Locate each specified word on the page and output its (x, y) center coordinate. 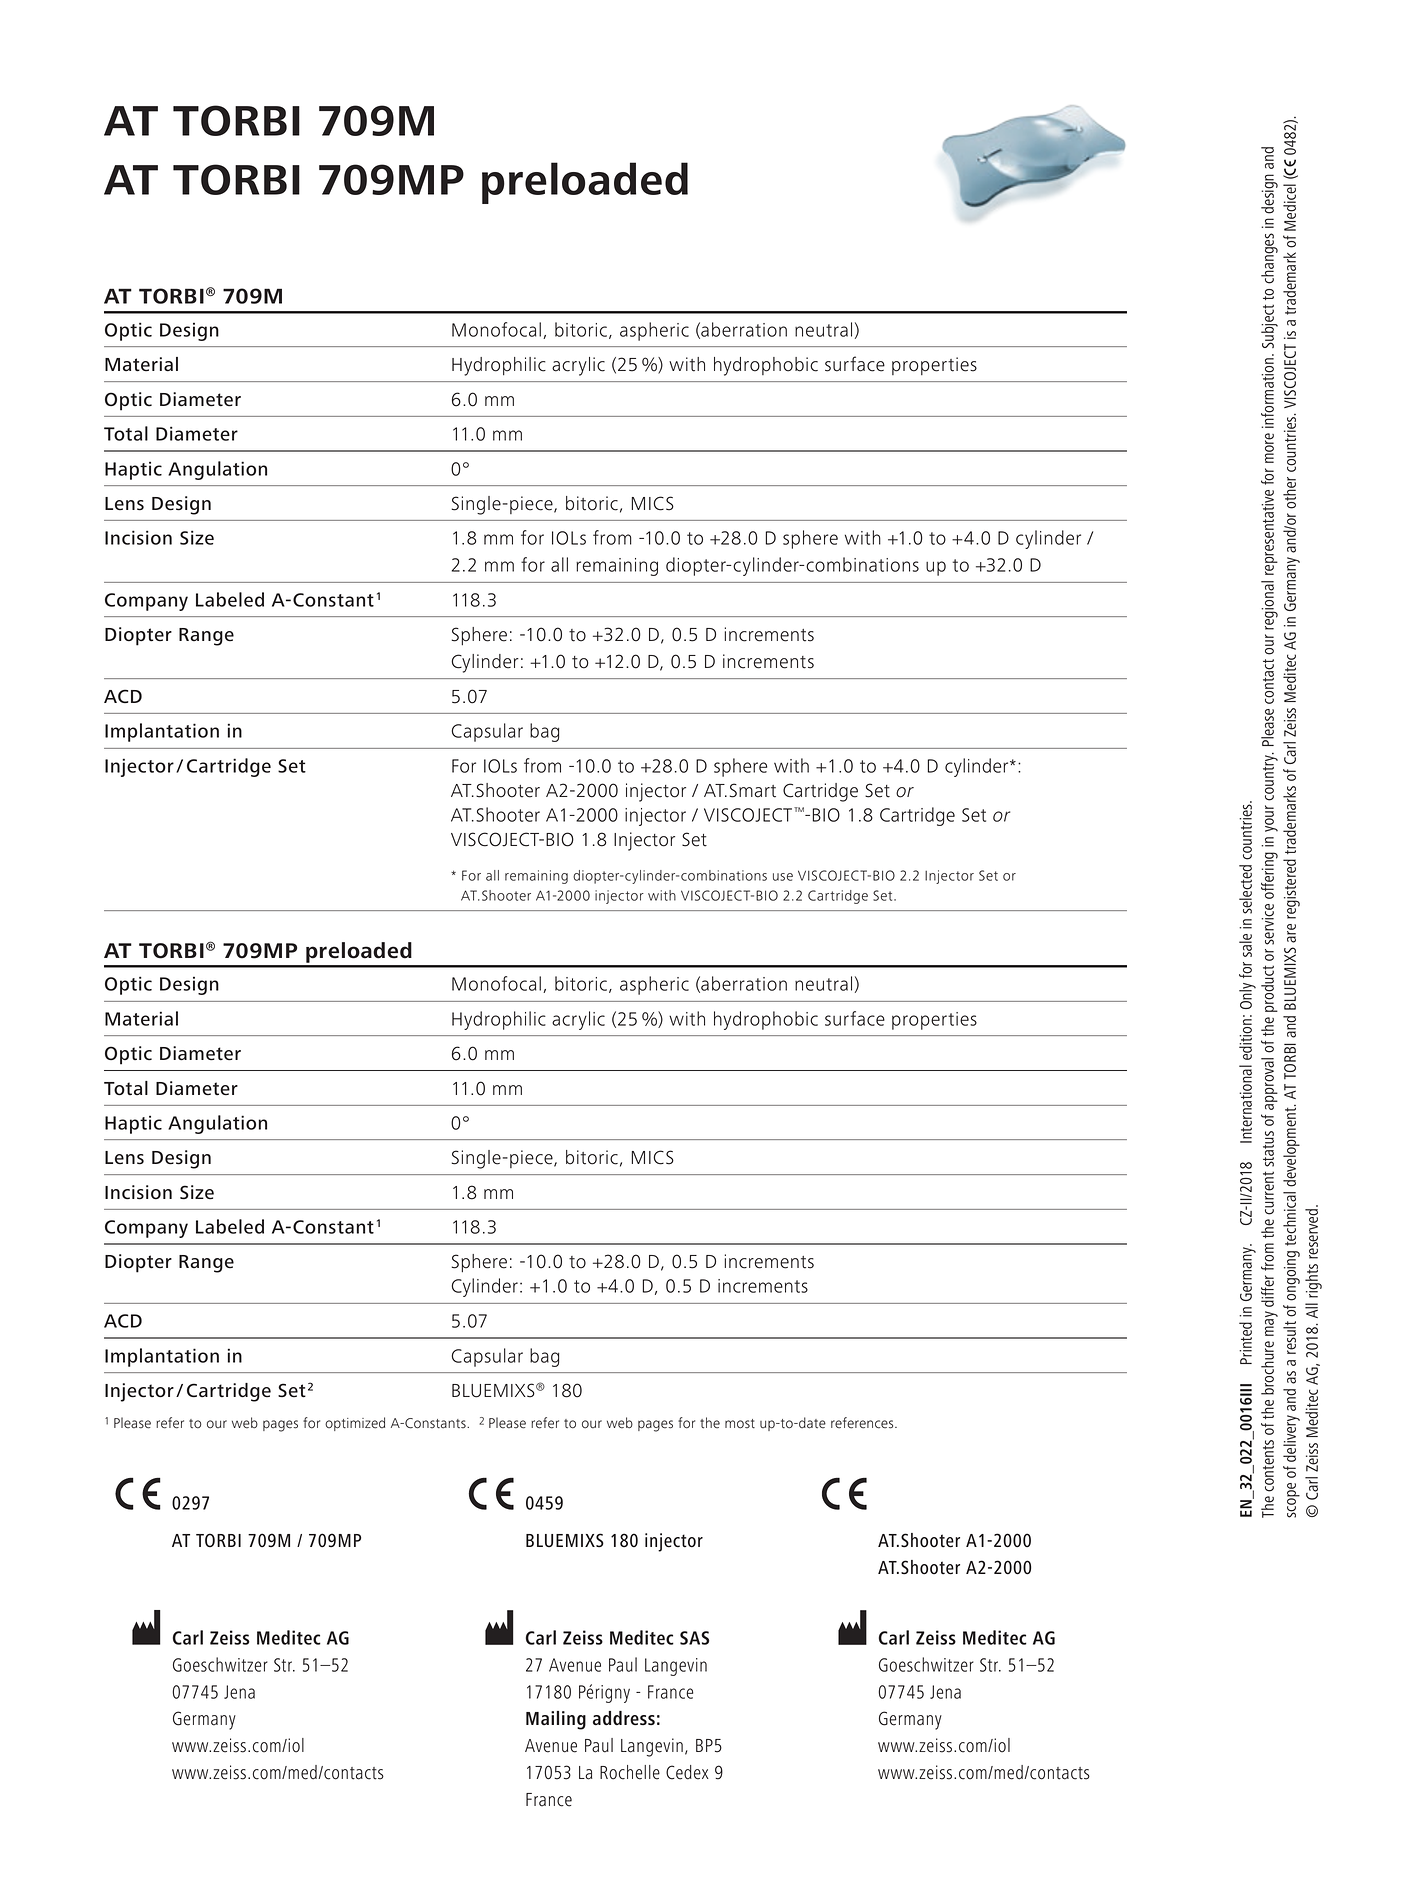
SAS (694, 1638)
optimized (355, 1424)
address (624, 1718)
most (740, 1424)
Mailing (556, 1720)
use (783, 877)
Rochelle (630, 1772)
